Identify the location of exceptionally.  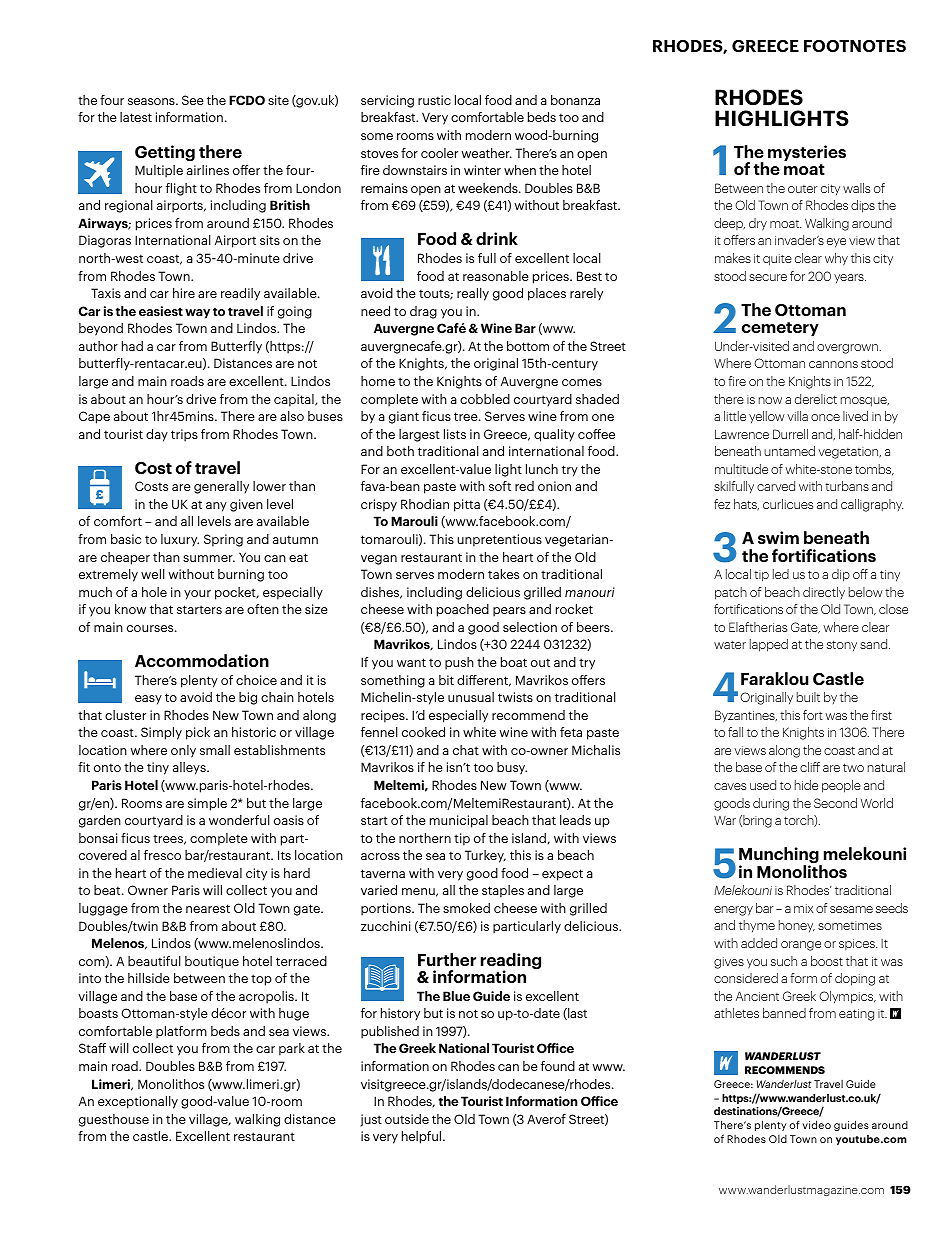
(138, 1102).
